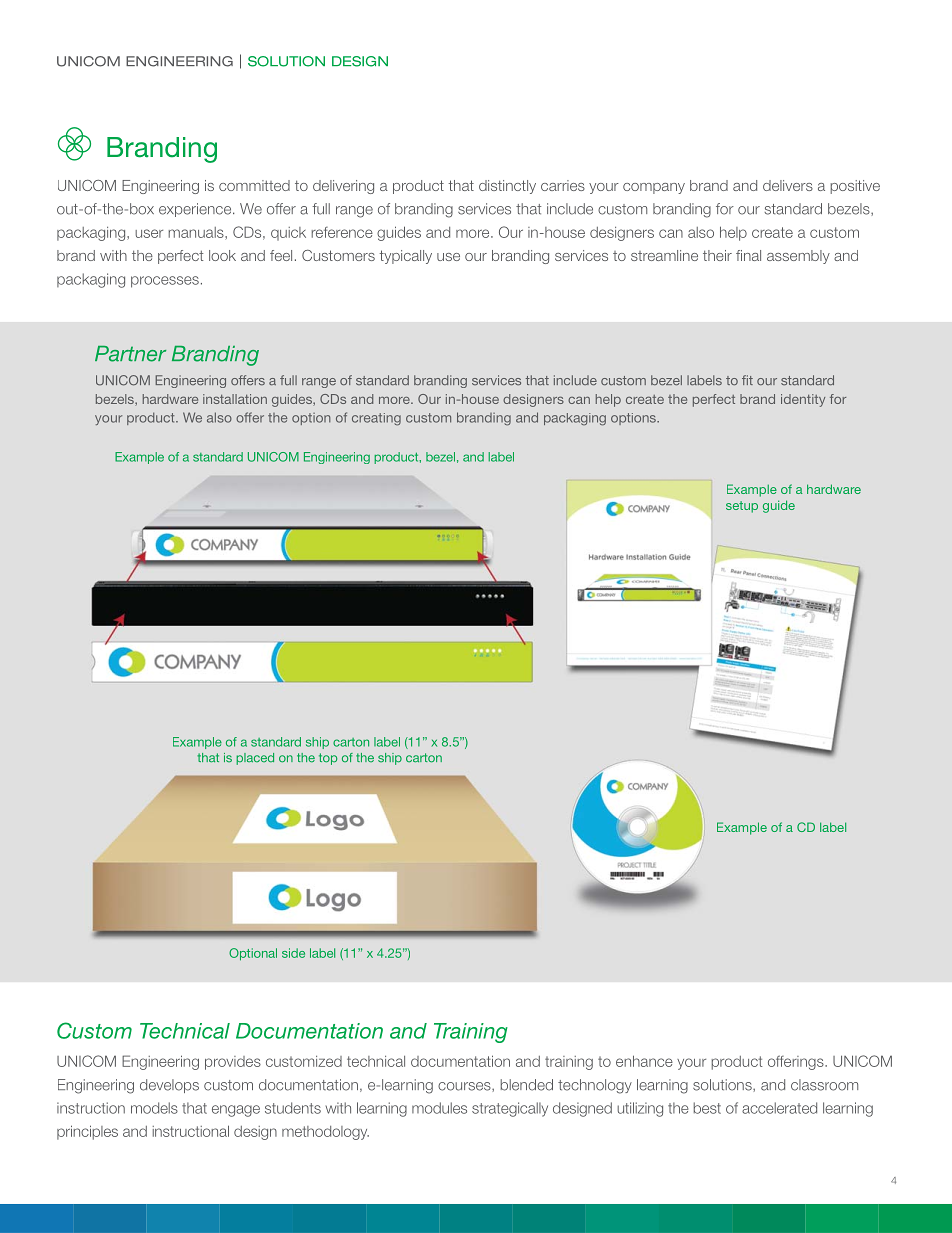  I want to click on installation, so click(235, 399).
